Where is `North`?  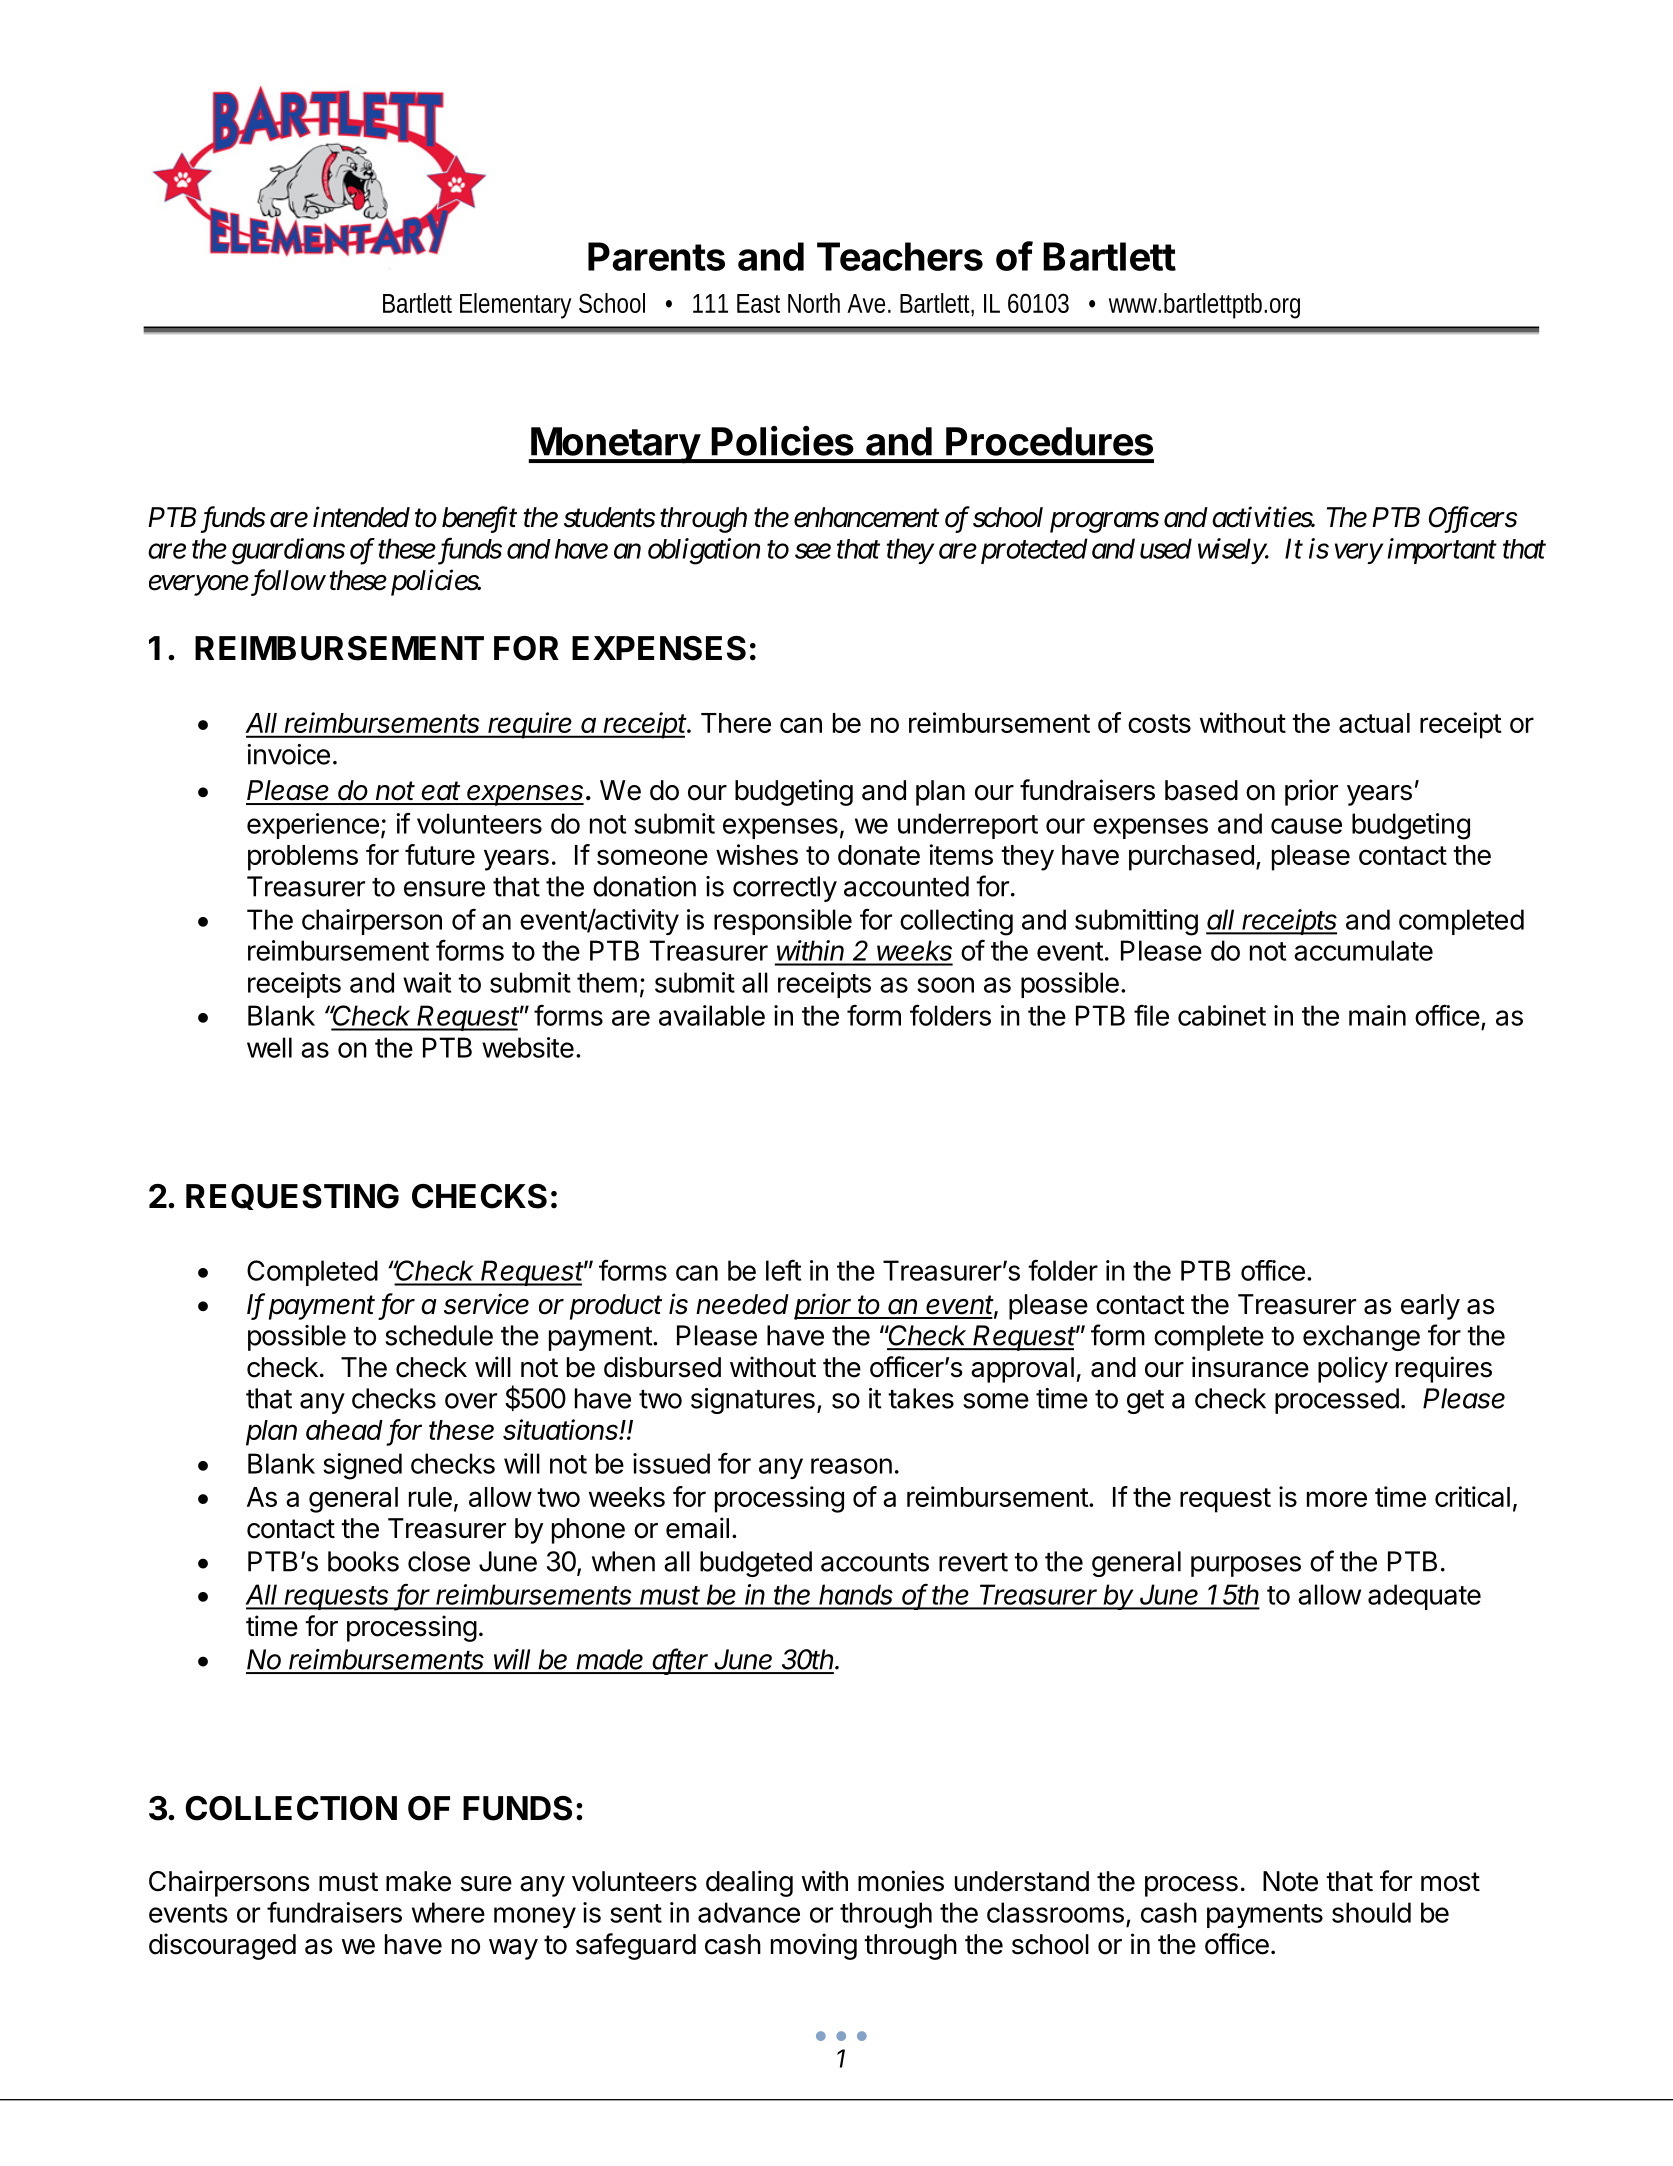 North is located at coordinates (814, 303).
